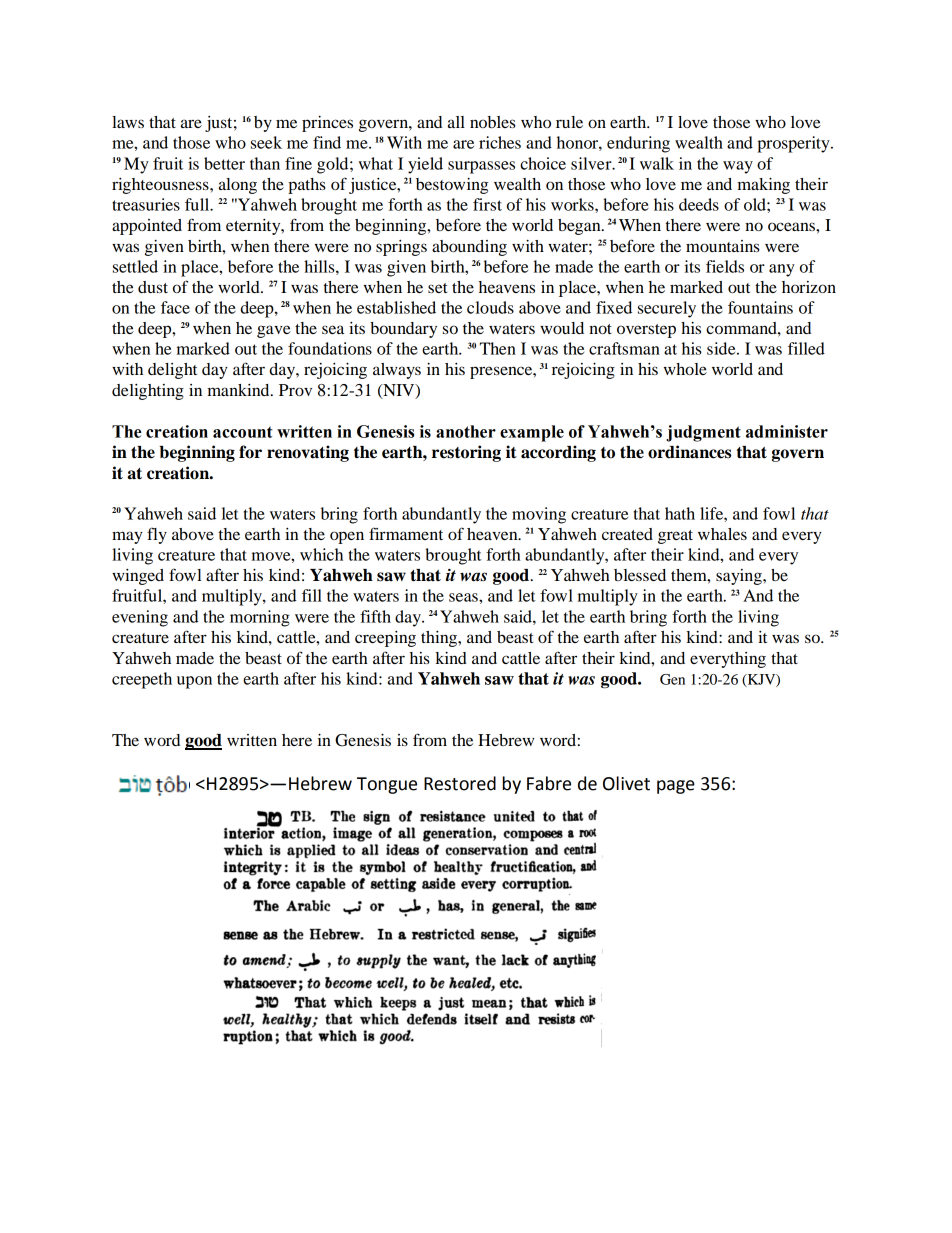 This page has width=952, height=1233. What do you see at coordinates (500, 142) in the page?
I see `riches` at bounding box center [500, 142].
